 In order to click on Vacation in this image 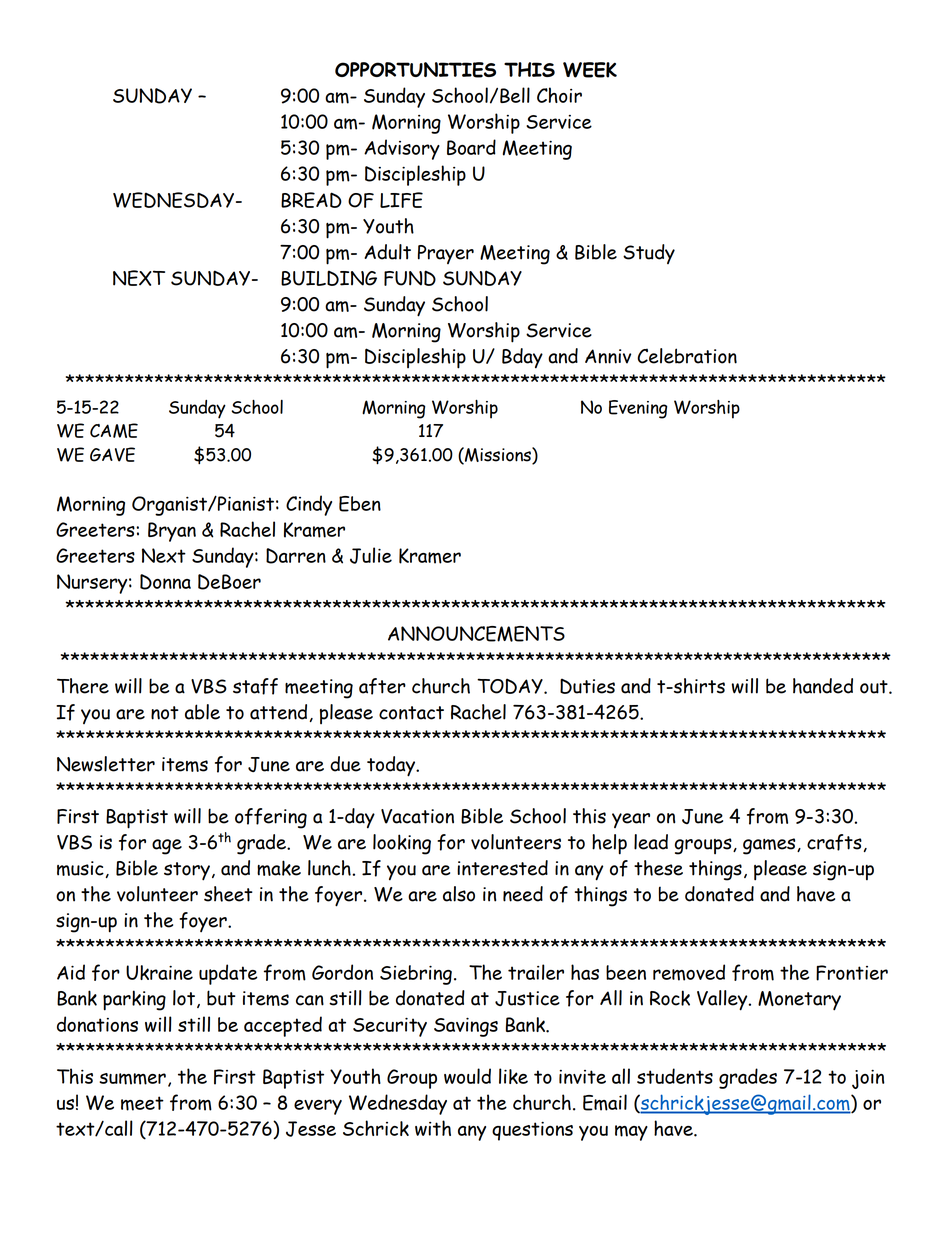, I will do `click(417, 816)`.
